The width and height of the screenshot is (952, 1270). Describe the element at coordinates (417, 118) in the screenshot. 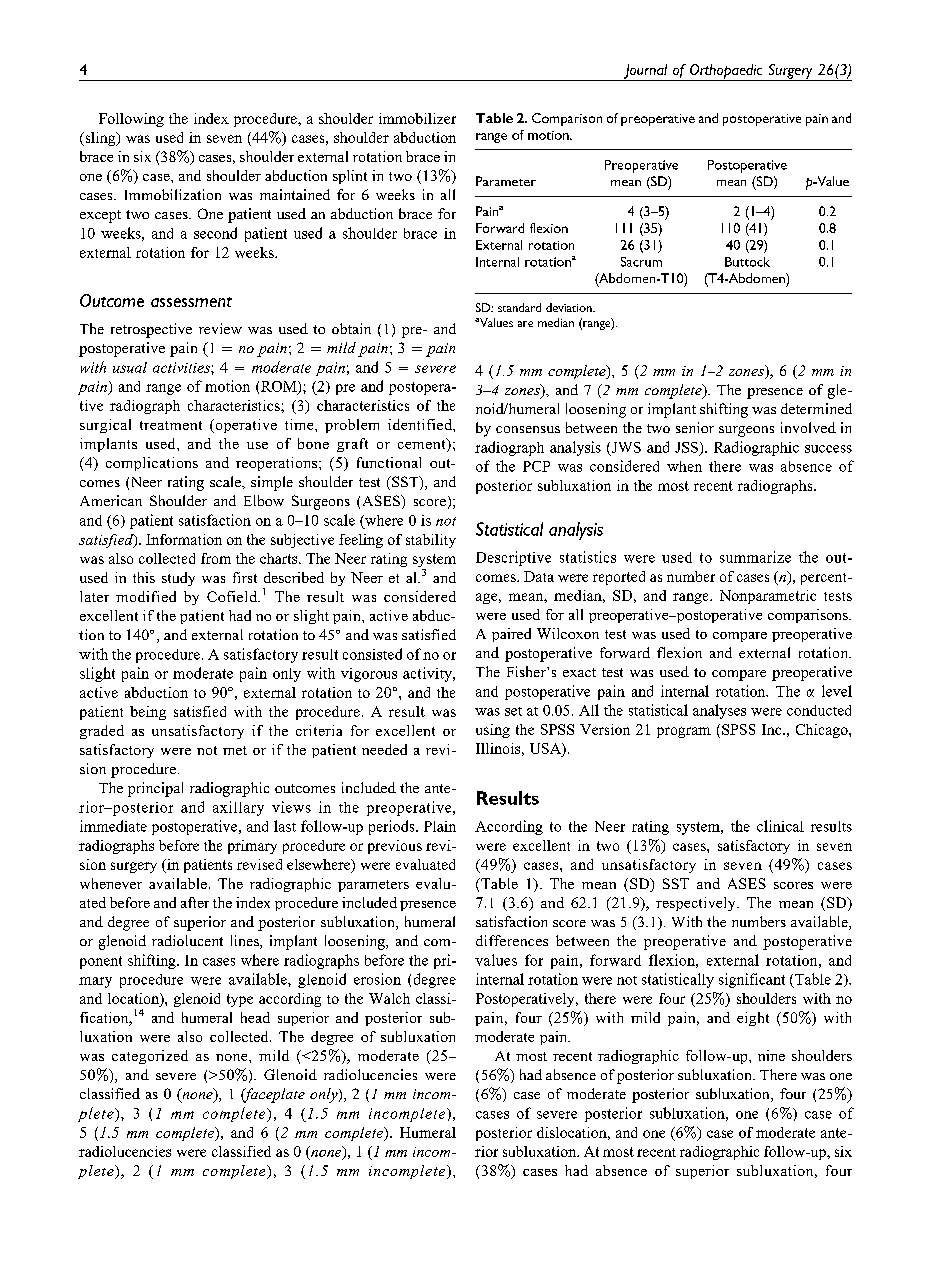

I see `immobilizer` at that location.
